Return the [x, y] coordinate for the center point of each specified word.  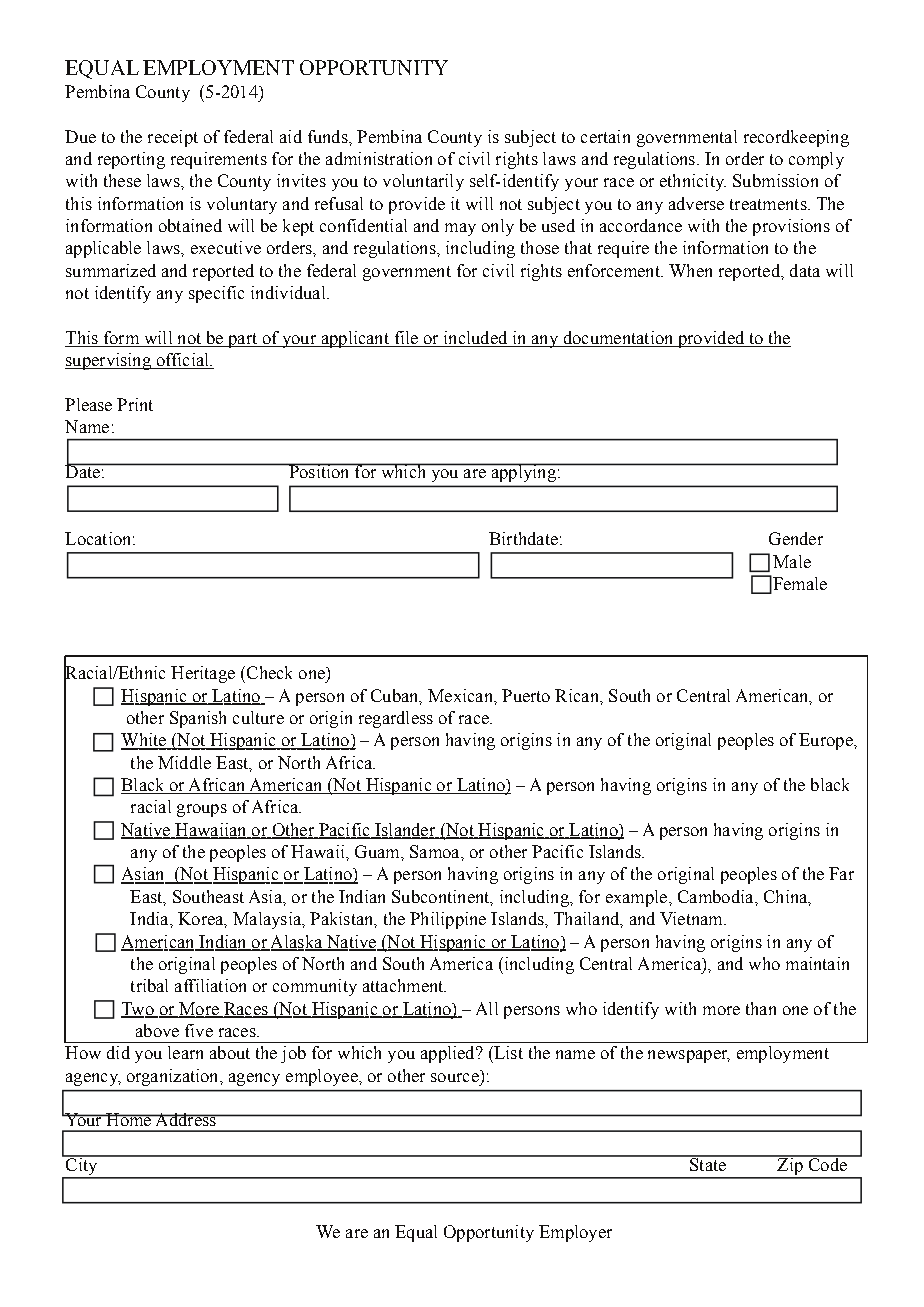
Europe [827, 741]
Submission [775, 180]
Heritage [203, 674]
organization [174, 1077]
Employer [575, 1233]
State [708, 1163]
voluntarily [423, 182]
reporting [131, 160]
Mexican [461, 695]
